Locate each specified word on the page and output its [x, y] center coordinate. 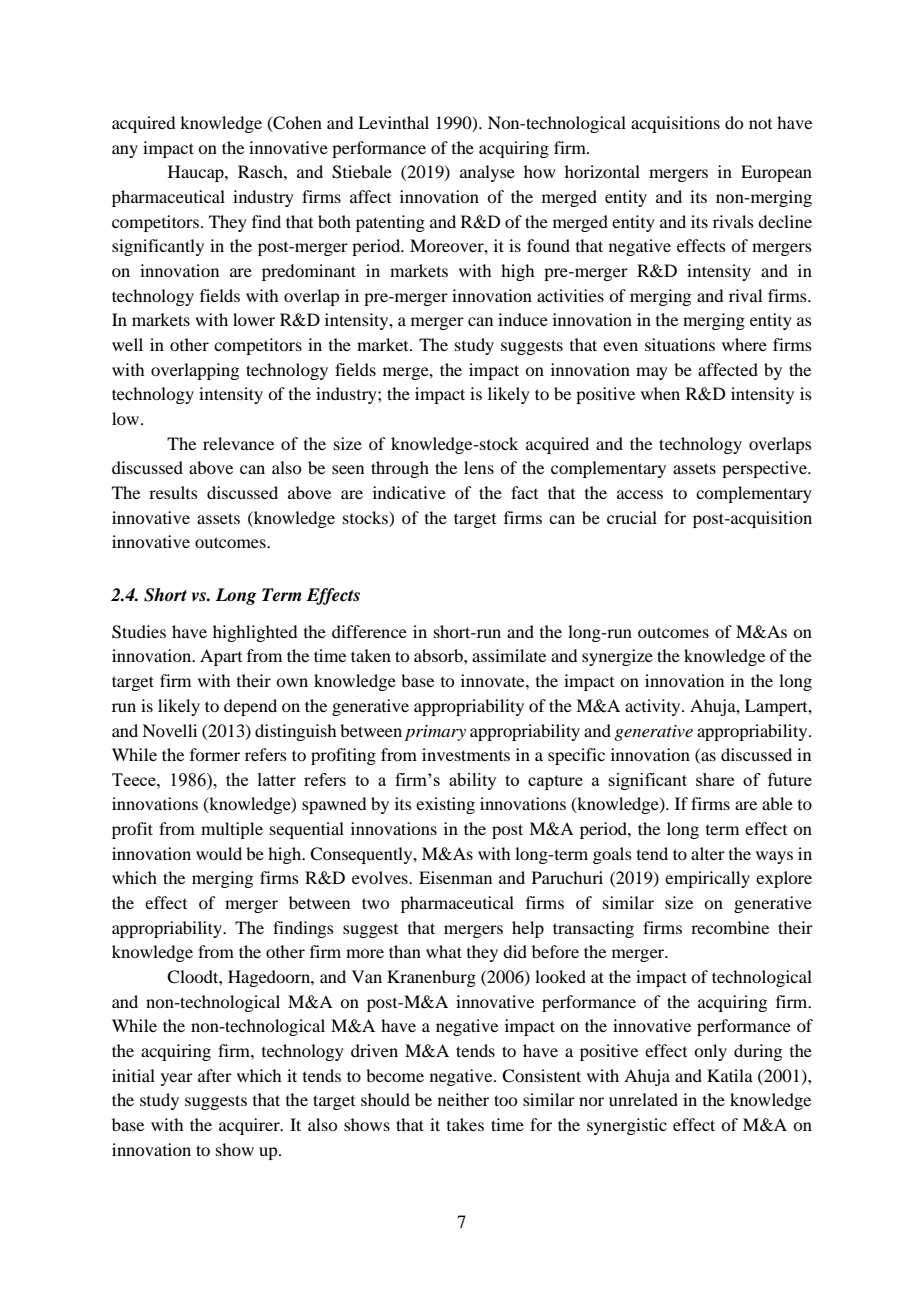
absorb [439, 655]
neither [463, 1099]
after [215, 1075]
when [660, 393]
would [219, 853]
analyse [487, 173]
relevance [238, 443]
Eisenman [455, 877]
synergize [617, 657]
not [760, 124]
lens [479, 467]
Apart [221, 657]
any [125, 151]
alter [708, 853]
